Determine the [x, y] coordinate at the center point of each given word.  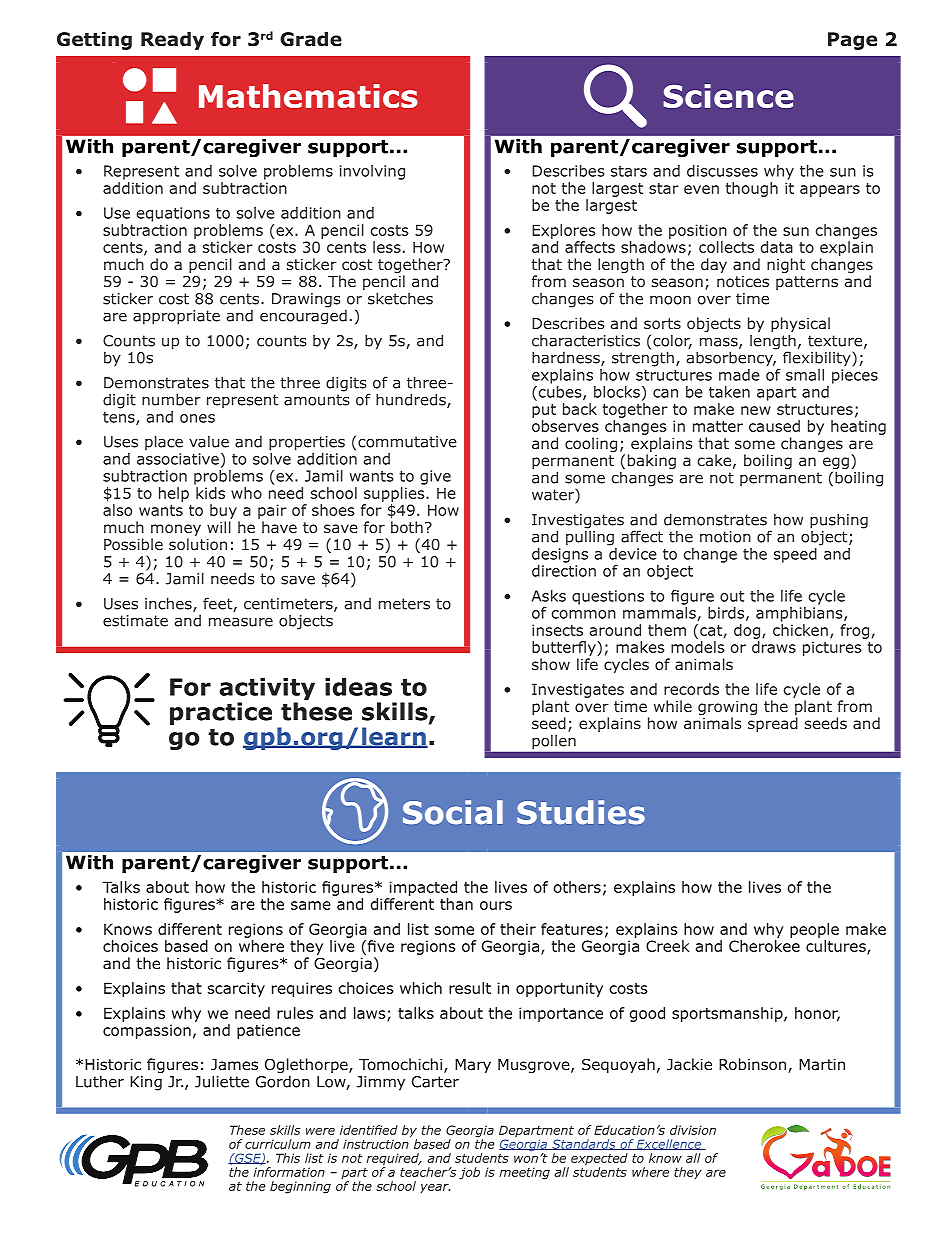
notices [743, 281]
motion [725, 537]
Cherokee [764, 946]
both [407, 527]
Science [728, 96]
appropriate [176, 317]
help [174, 494]
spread [773, 724]
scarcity [236, 989]
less [387, 247]
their [518, 929]
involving [372, 172]
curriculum [278, 1144]
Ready [172, 41]
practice [221, 713]
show [551, 664]
